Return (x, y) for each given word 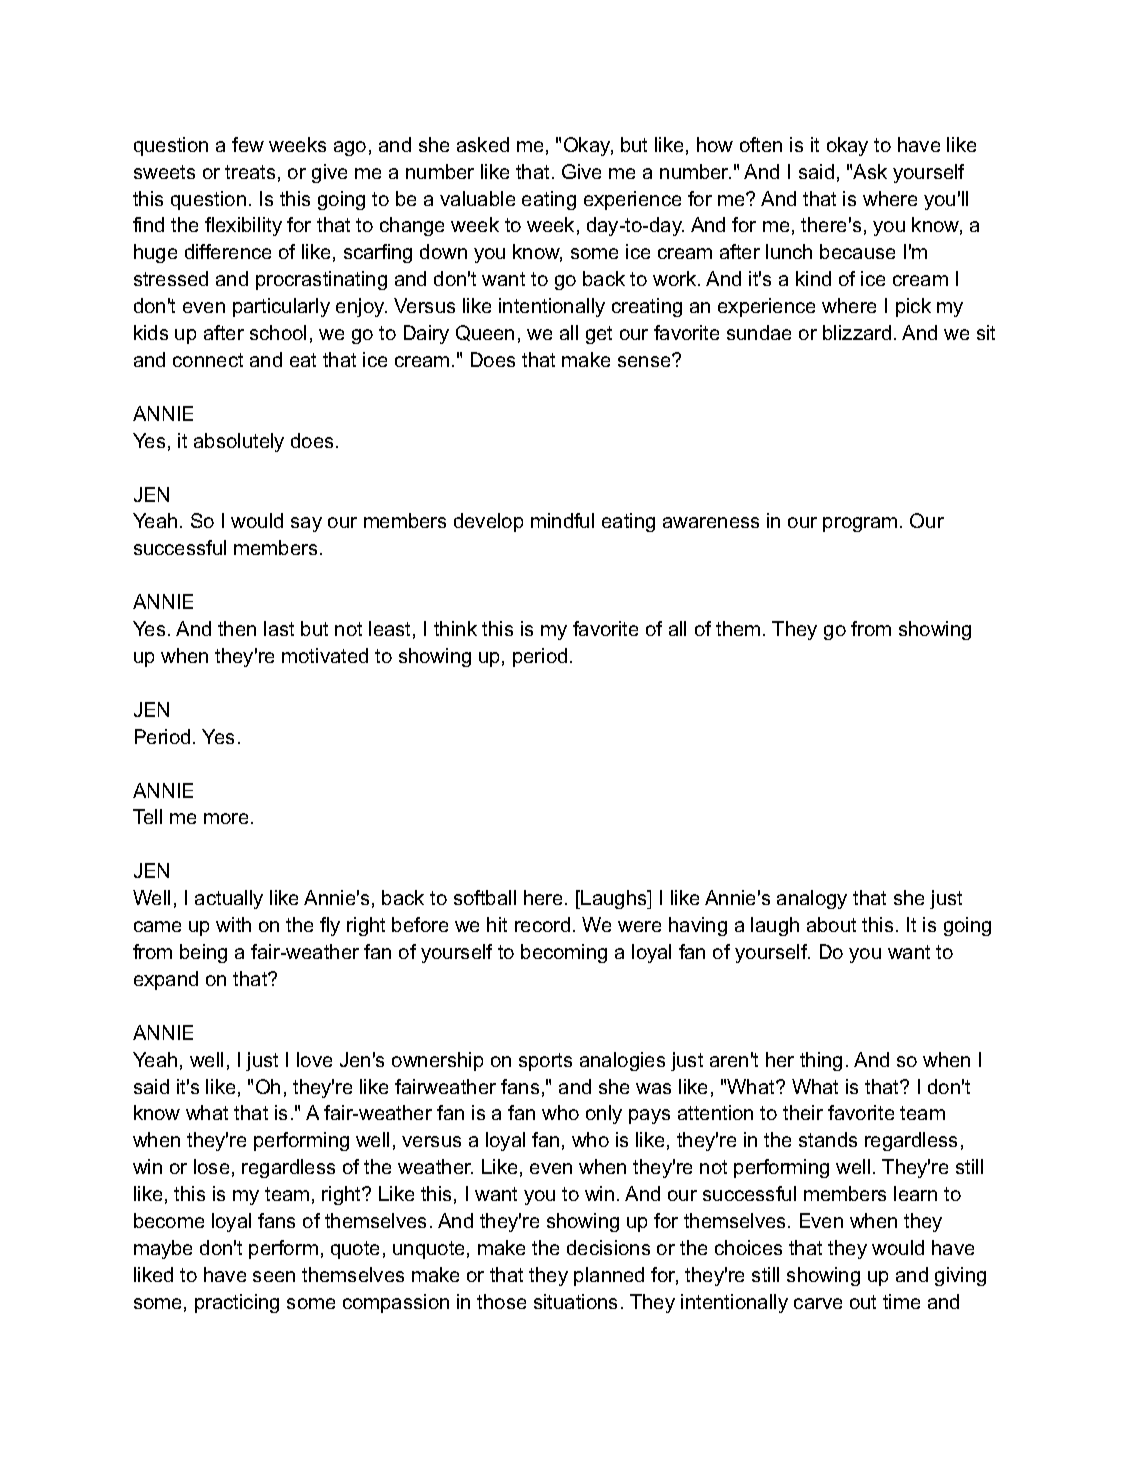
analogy (812, 899)
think (455, 628)
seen (274, 1276)
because (857, 251)
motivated (325, 655)
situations (575, 1301)
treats (250, 172)
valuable (477, 198)
